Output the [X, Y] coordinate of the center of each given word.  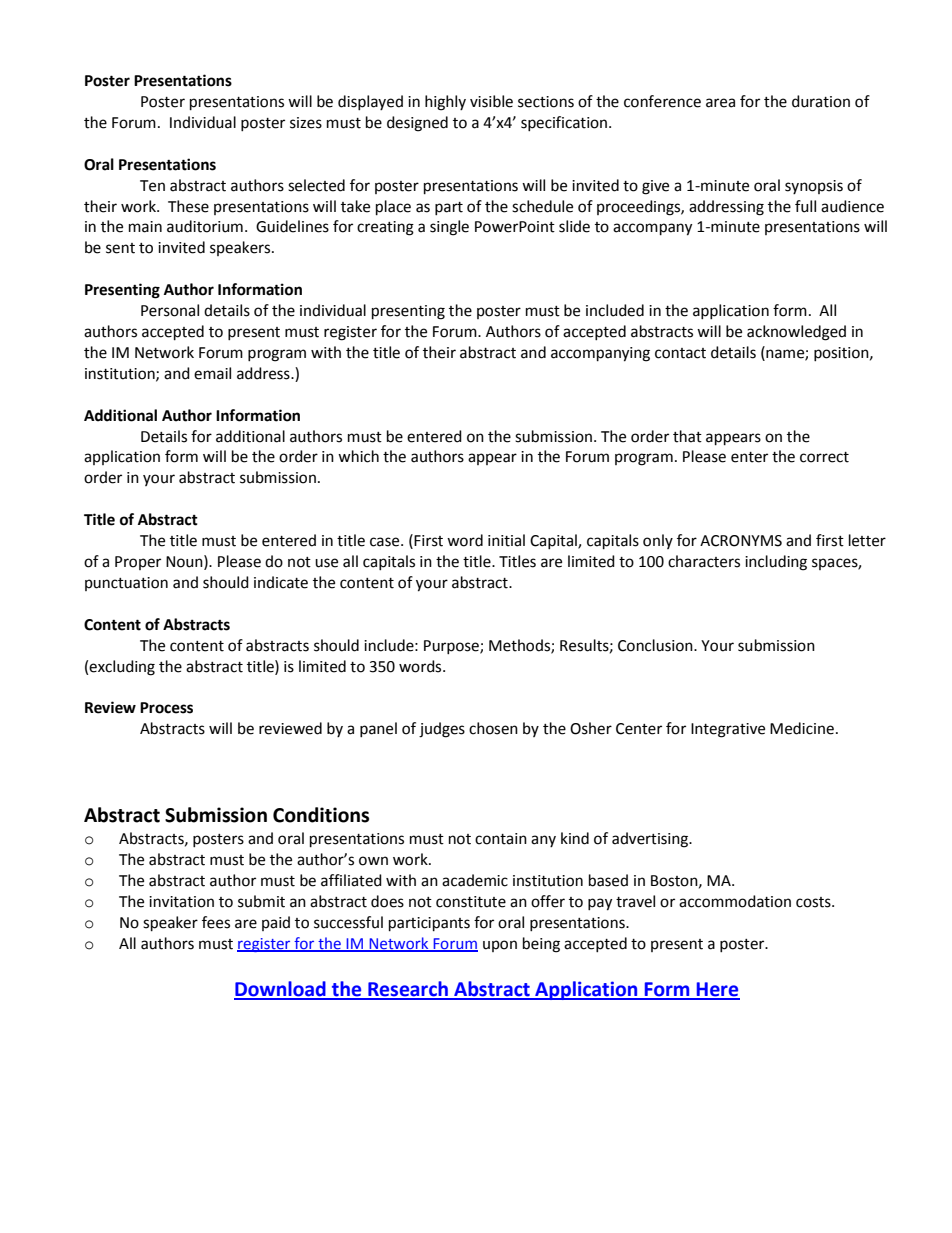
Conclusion [656, 645]
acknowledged [796, 333]
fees [216, 922]
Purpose [452, 647]
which [358, 456]
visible [491, 101]
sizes [306, 123]
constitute [471, 902]
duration [821, 101]
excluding [122, 668]
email [212, 373]
